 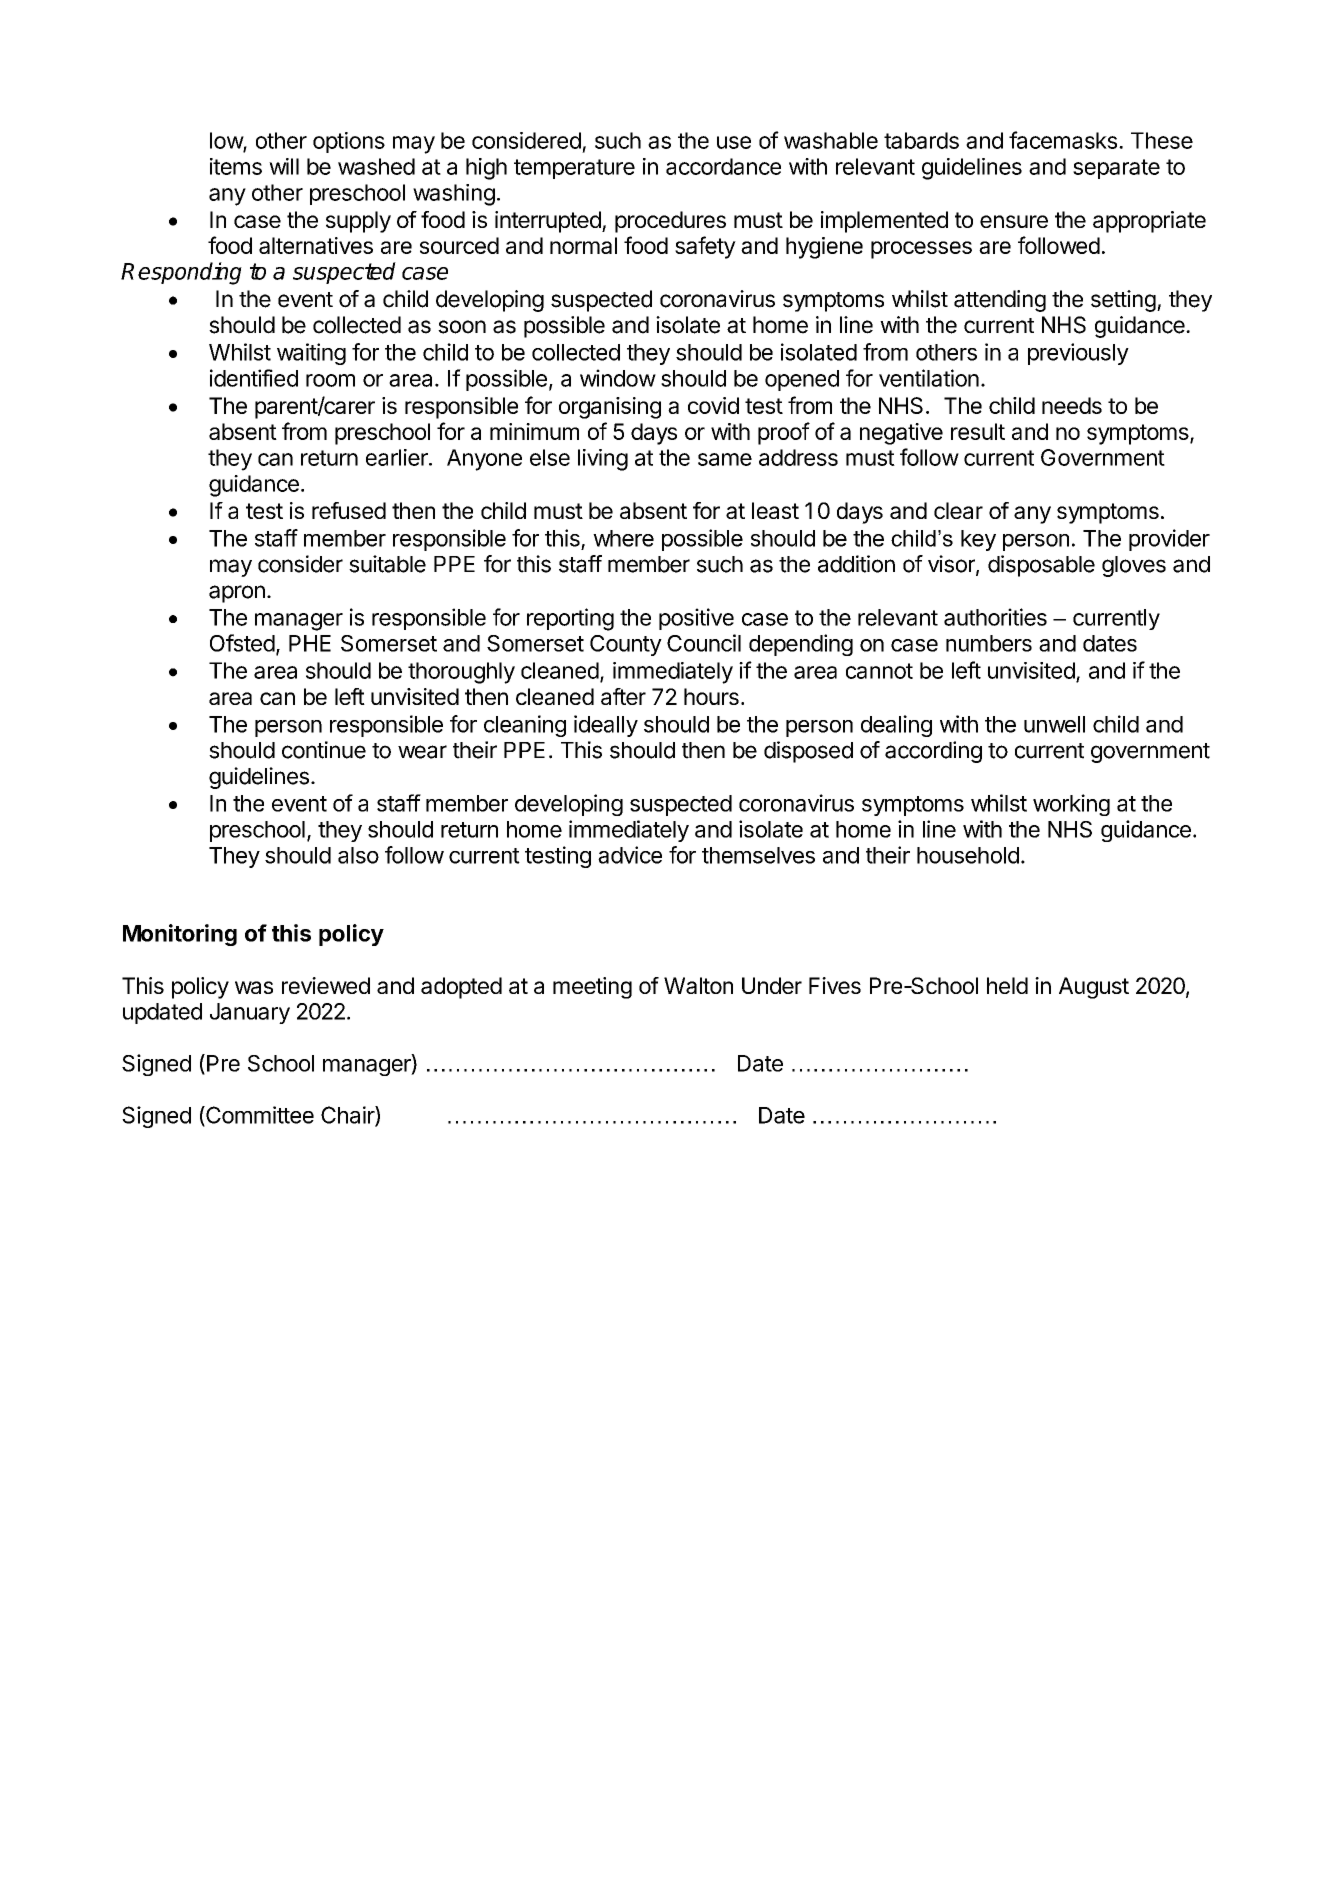 I want to click on accordance, so click(x=723, y=166).
